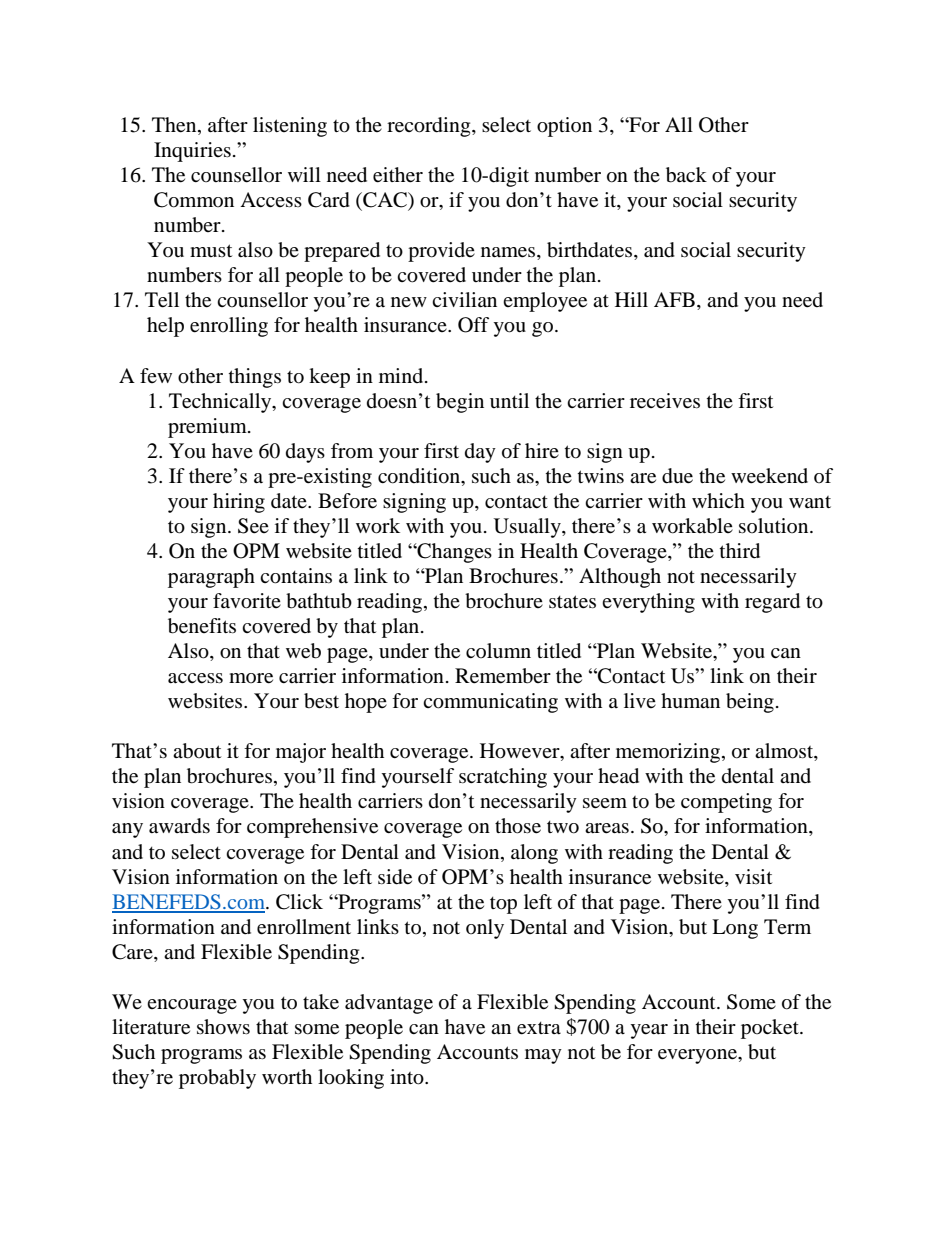  I want to click on which, so click(718, 500).
